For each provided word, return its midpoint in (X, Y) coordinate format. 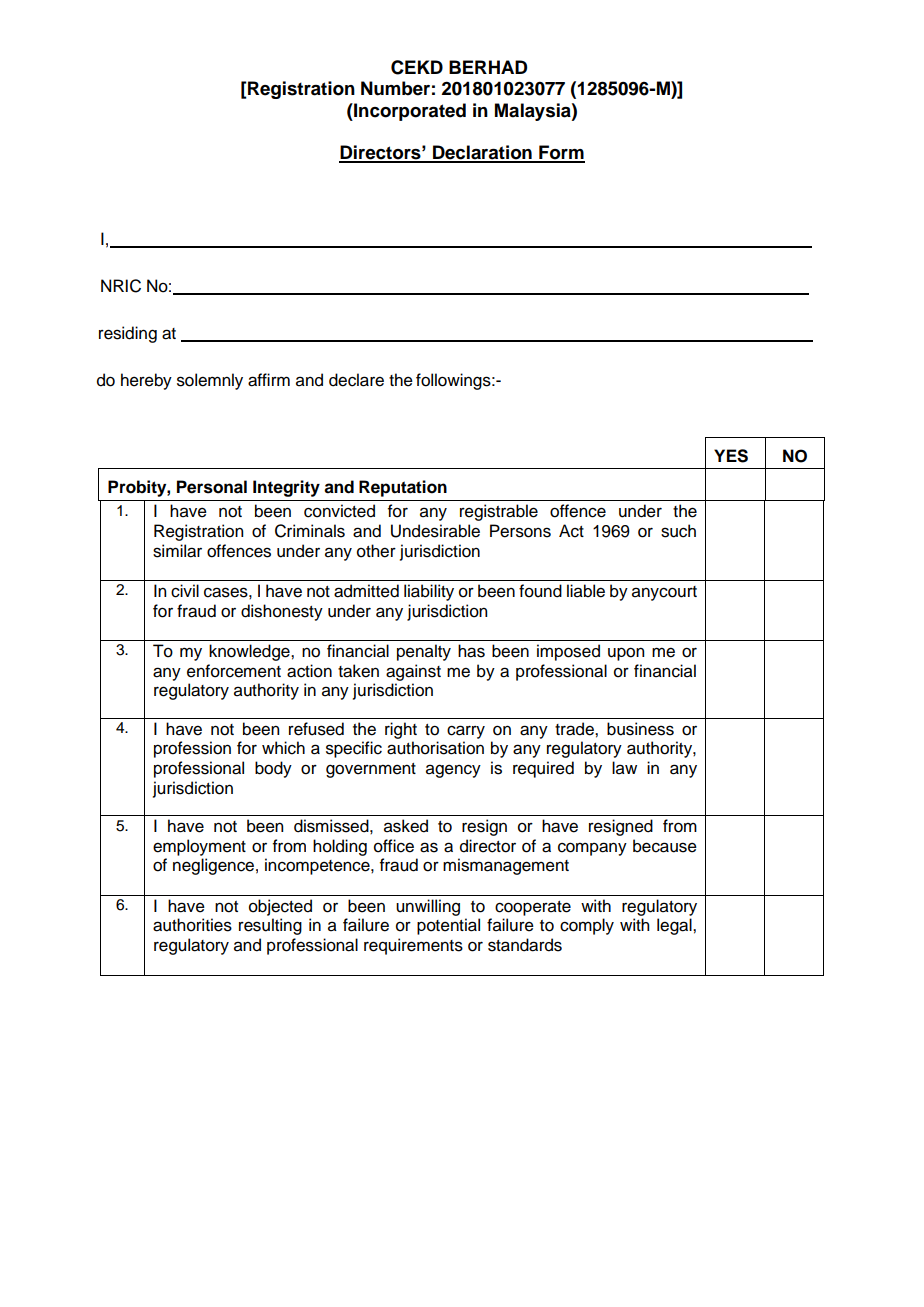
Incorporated (409, 112)
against (413, 672)
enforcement (234, 671)
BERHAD (488, 67)
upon (626, 654)
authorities (192, 925)
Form (561, 153)
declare (356, 380)
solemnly (210, 381)
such (678, 531)
